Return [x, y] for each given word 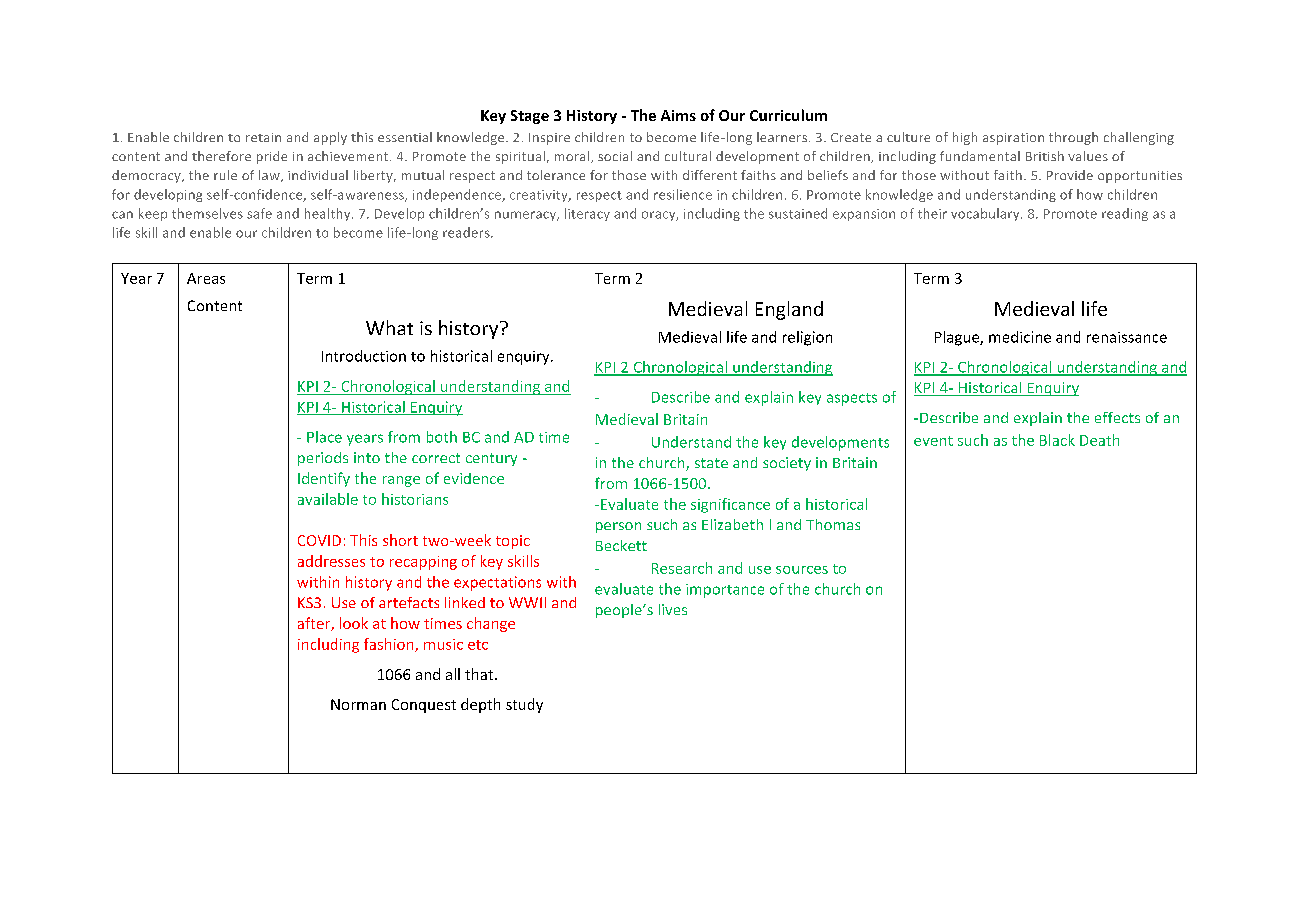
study [524, 705]
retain [263, 137]
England [789, 310]
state [711, 463]
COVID [319, 540]
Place [324, 437]
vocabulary [986, 214]
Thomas [833, 524]
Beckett [621, 545]
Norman [358, 704]
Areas [206, 278]
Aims [678, 115]
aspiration [1013, 139]
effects [1117, 417]
